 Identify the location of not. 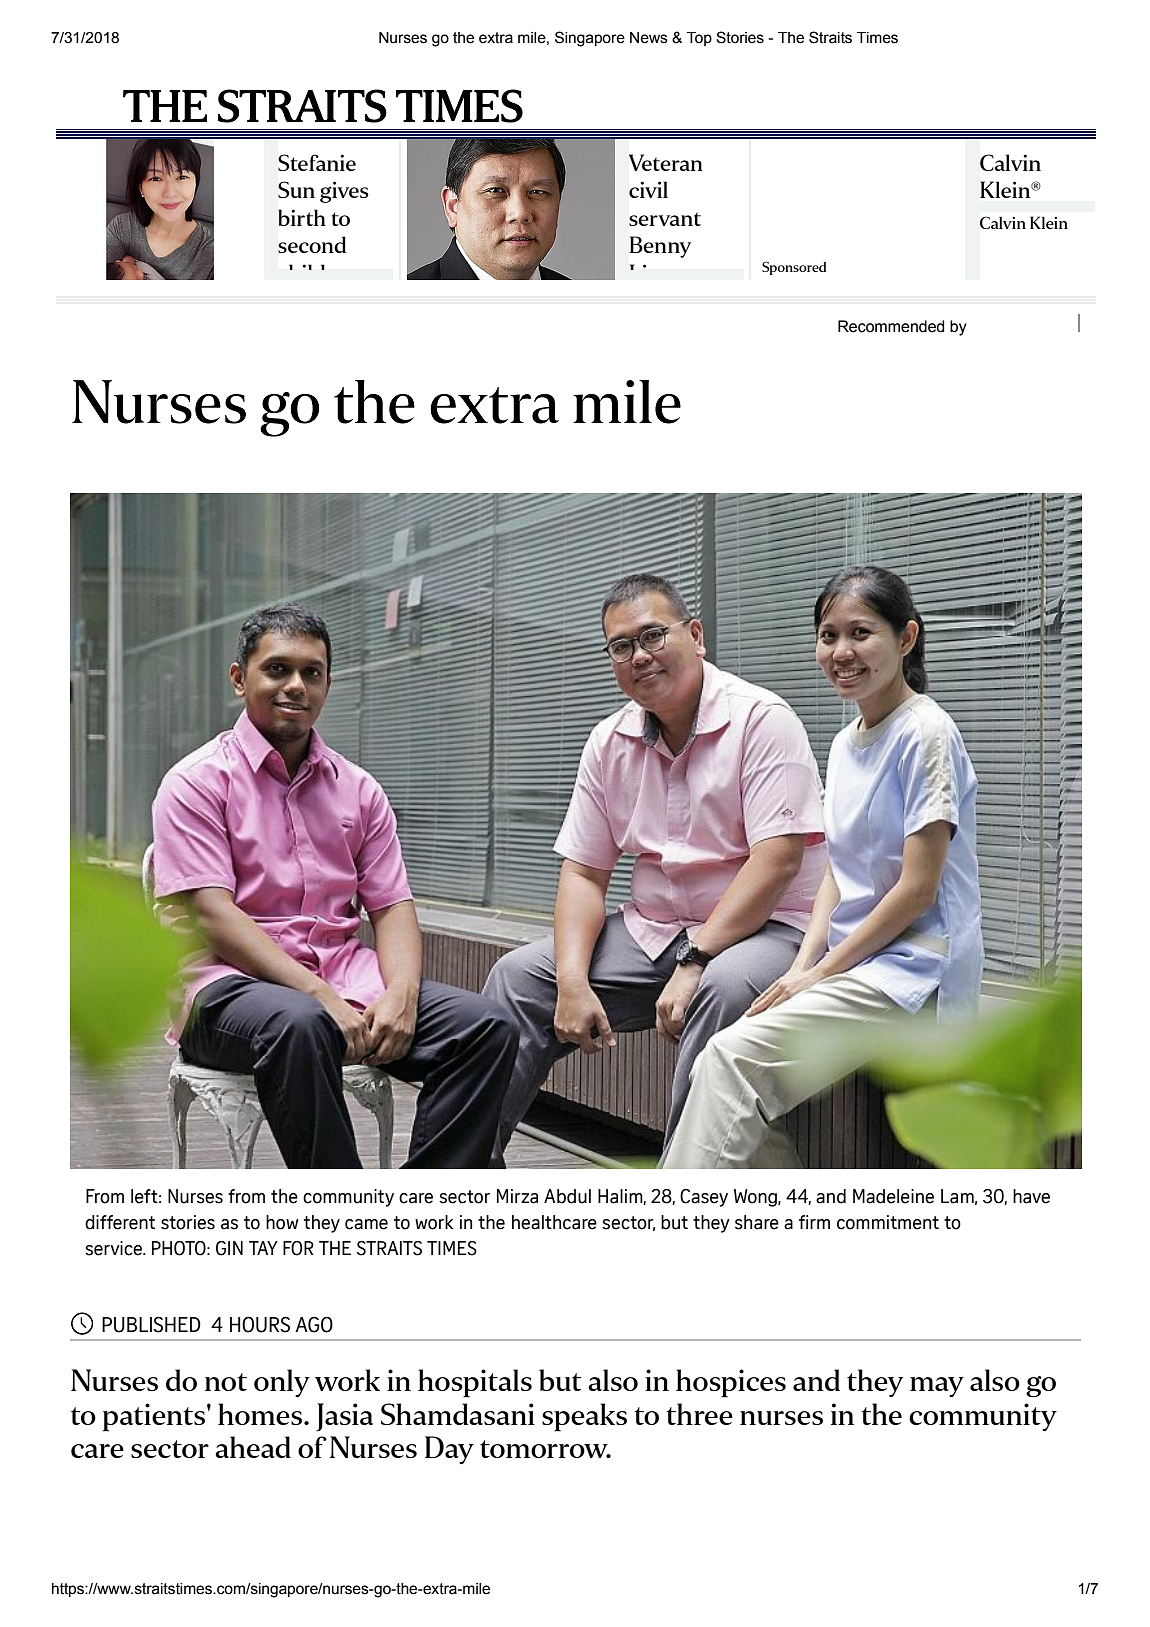
(226, 1382).
